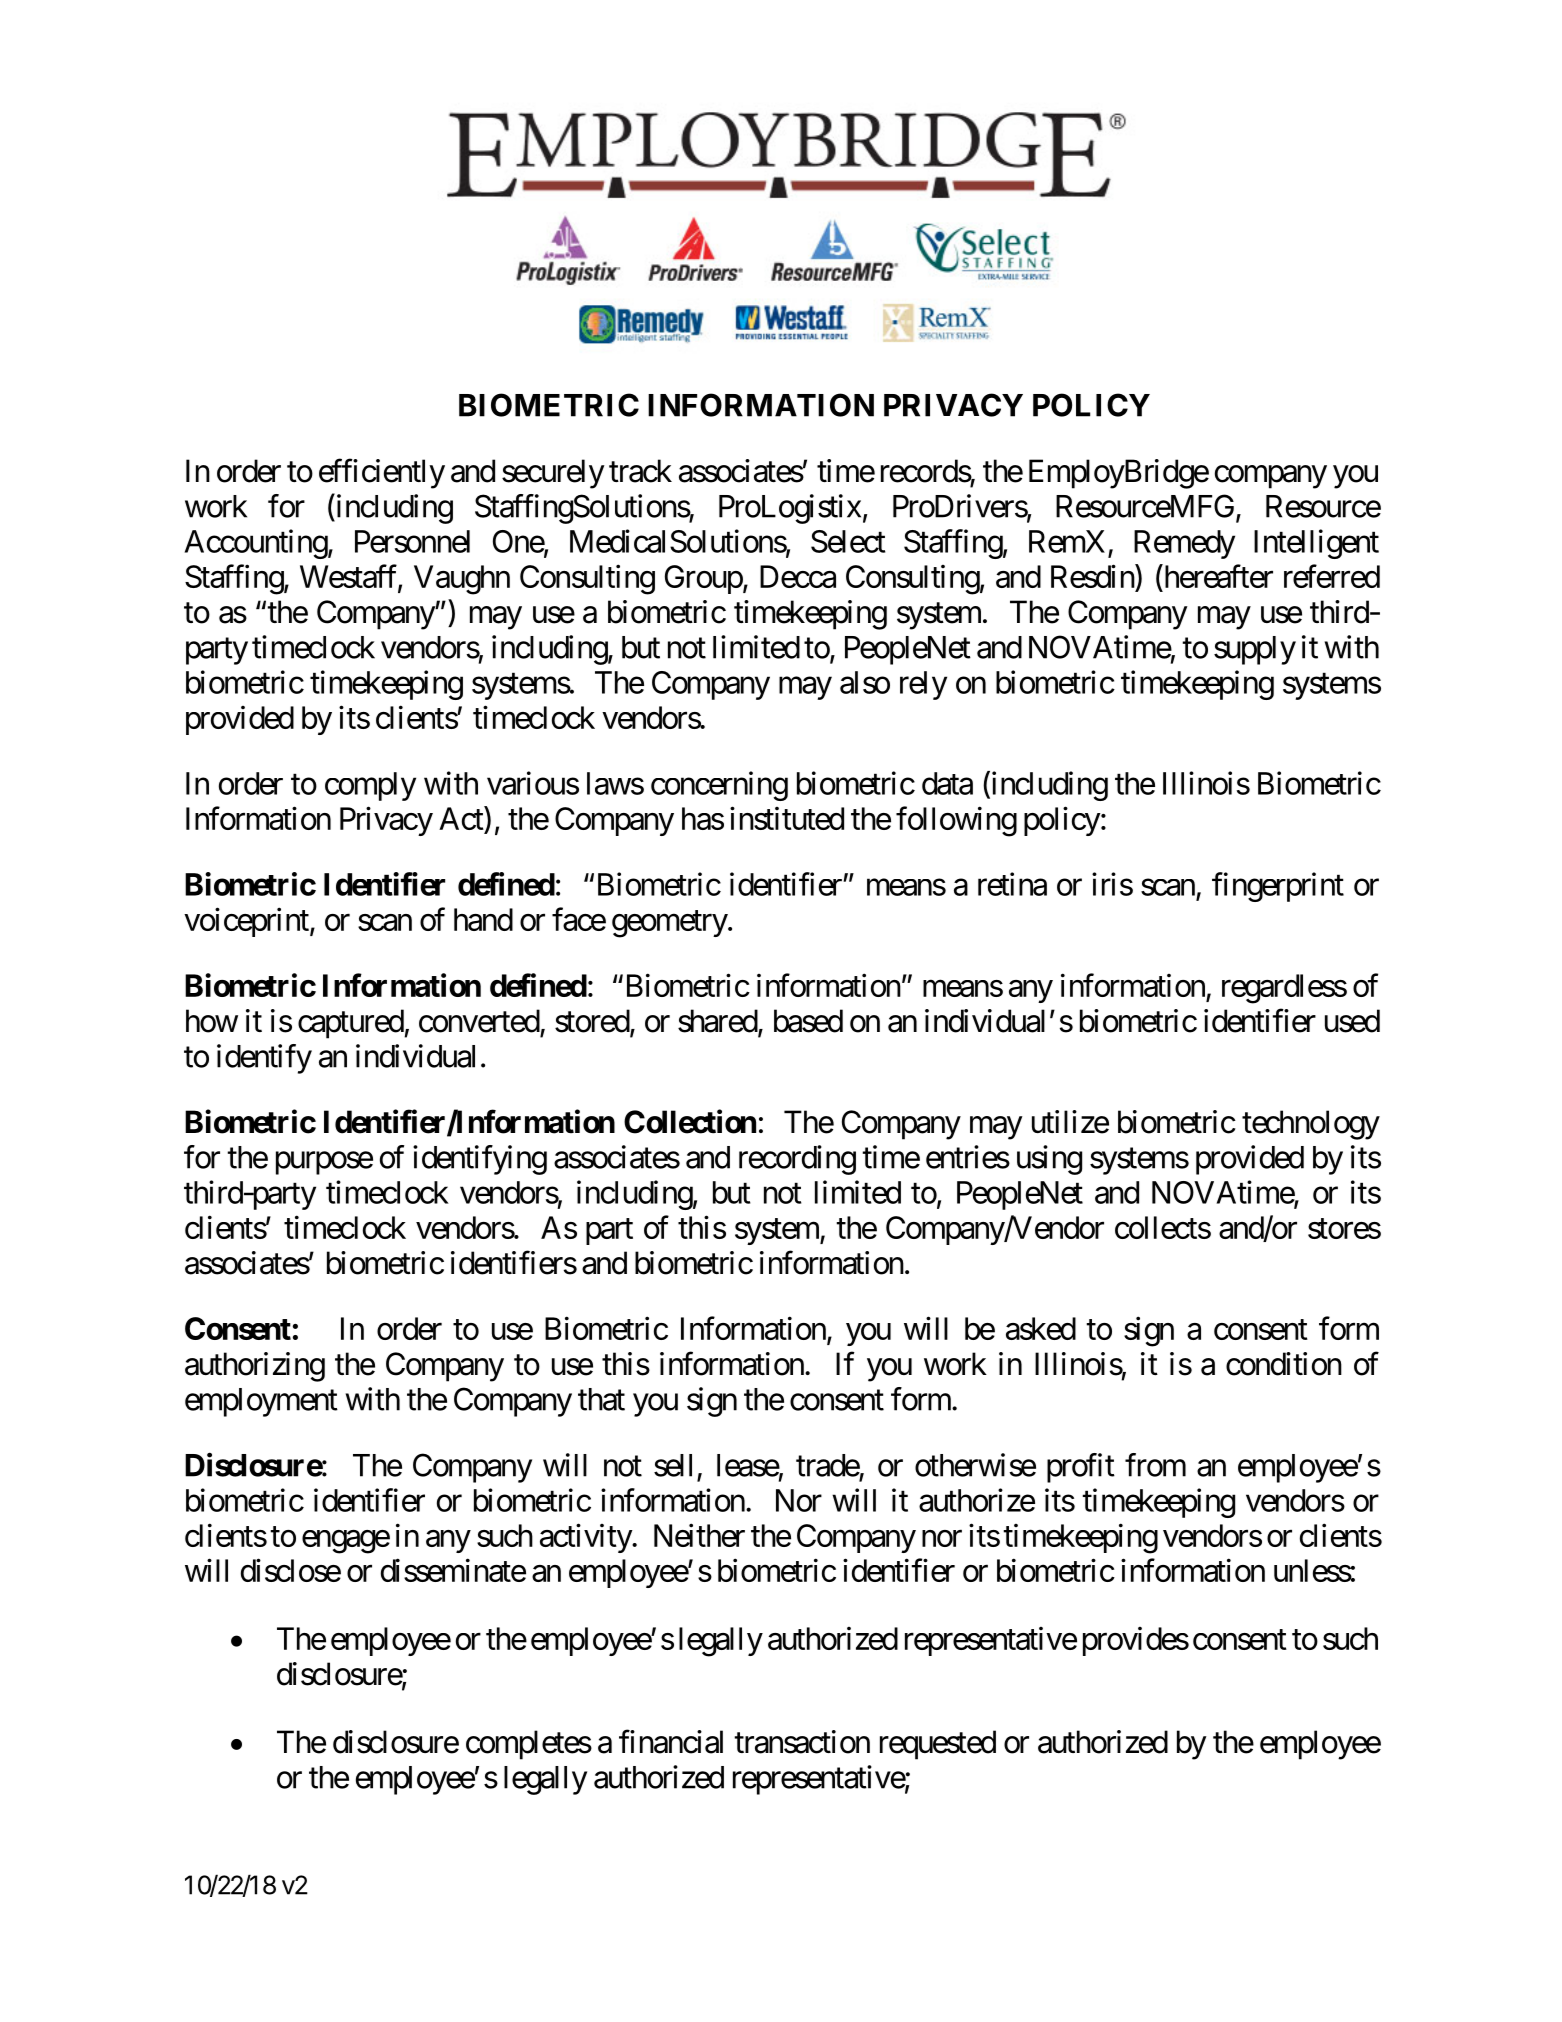 The height and width of the image is (2022, 1562). Describe the element at coordinates (1184, 544) in the image. I see `Remedy` at that location.
